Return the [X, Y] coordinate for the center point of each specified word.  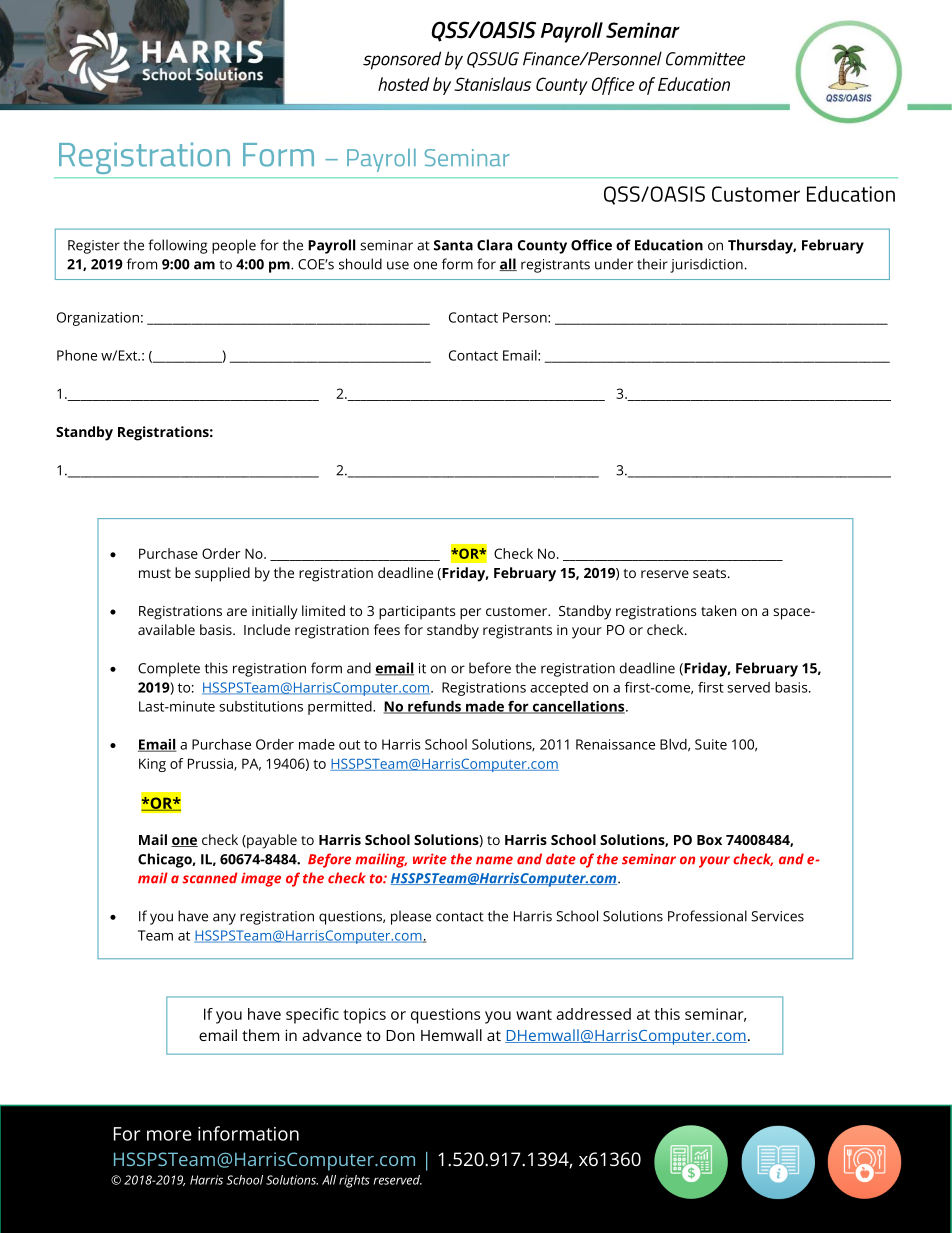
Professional [707, 916]
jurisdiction [706, 265]
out [349, 745]
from [142, 264]
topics [364, 1016]
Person [526, 317]
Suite [711, 744]
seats [709, 573]
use [398, 265]
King [152, 765]
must [155, 573]
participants [417, 613]
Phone [77, 355]
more [169, 1135]
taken [719, 610]
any [224, 919]
